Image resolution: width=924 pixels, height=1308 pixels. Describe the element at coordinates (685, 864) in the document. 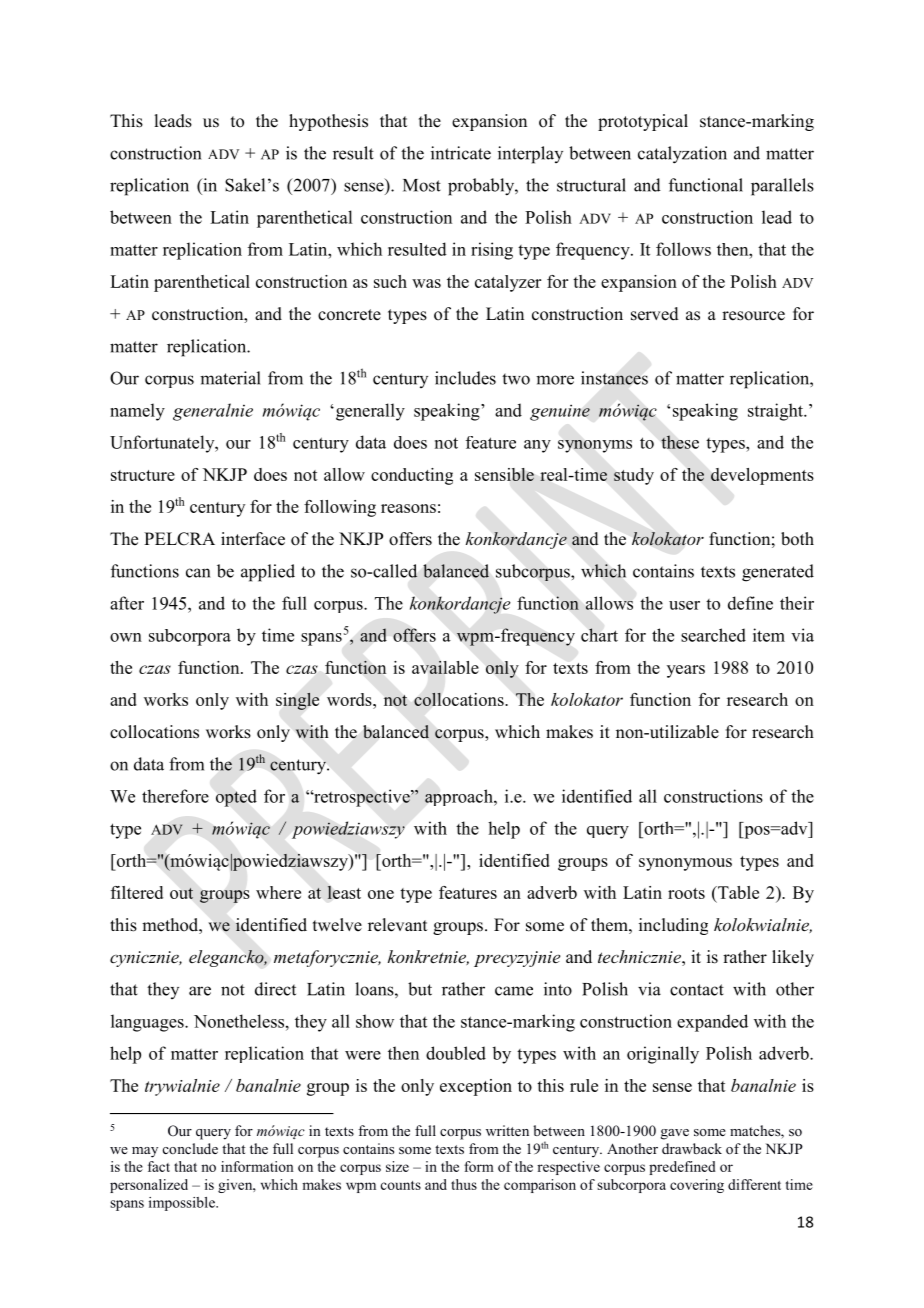

I see `synonymous` at that location.
